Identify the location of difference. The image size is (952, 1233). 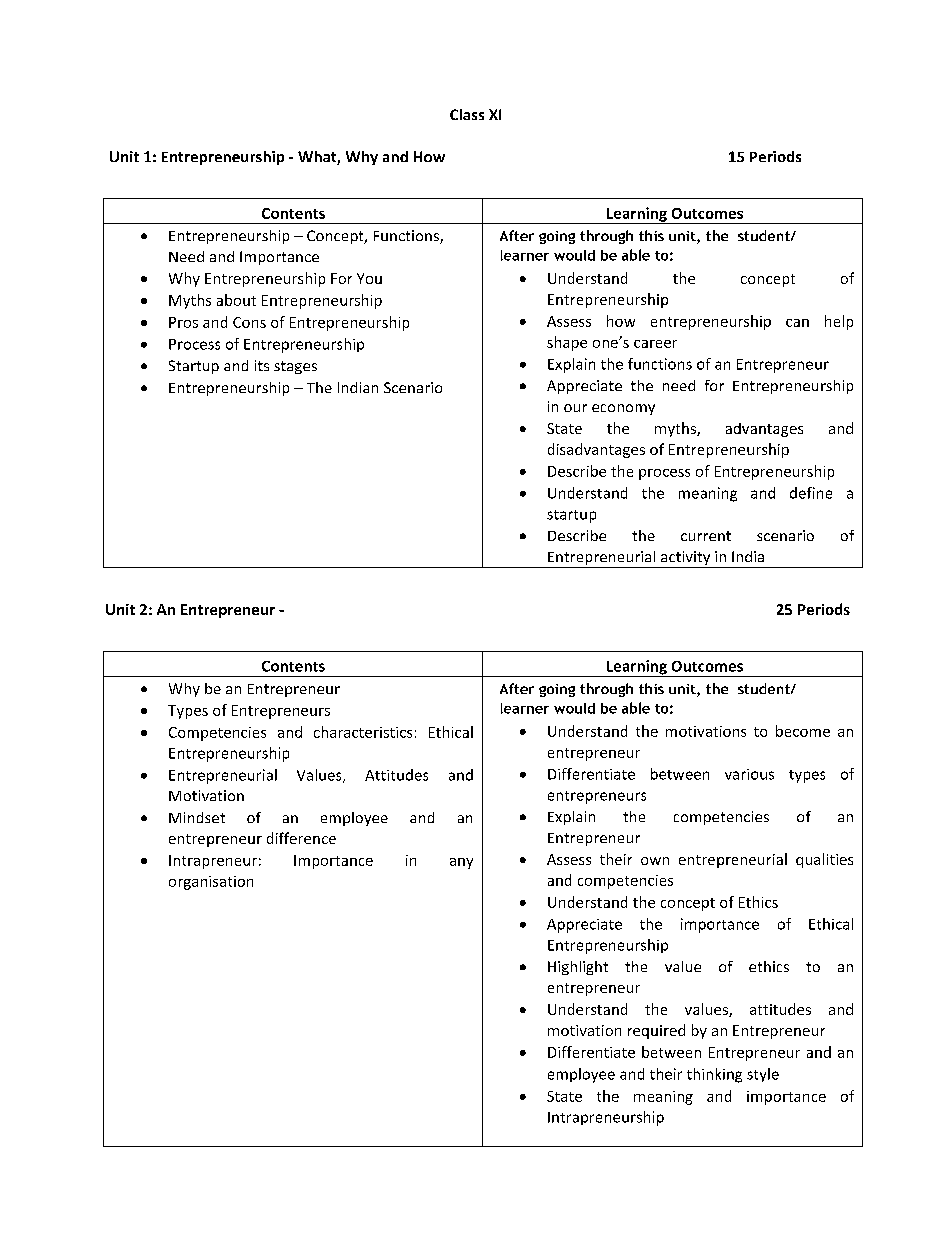
(301, 838).
